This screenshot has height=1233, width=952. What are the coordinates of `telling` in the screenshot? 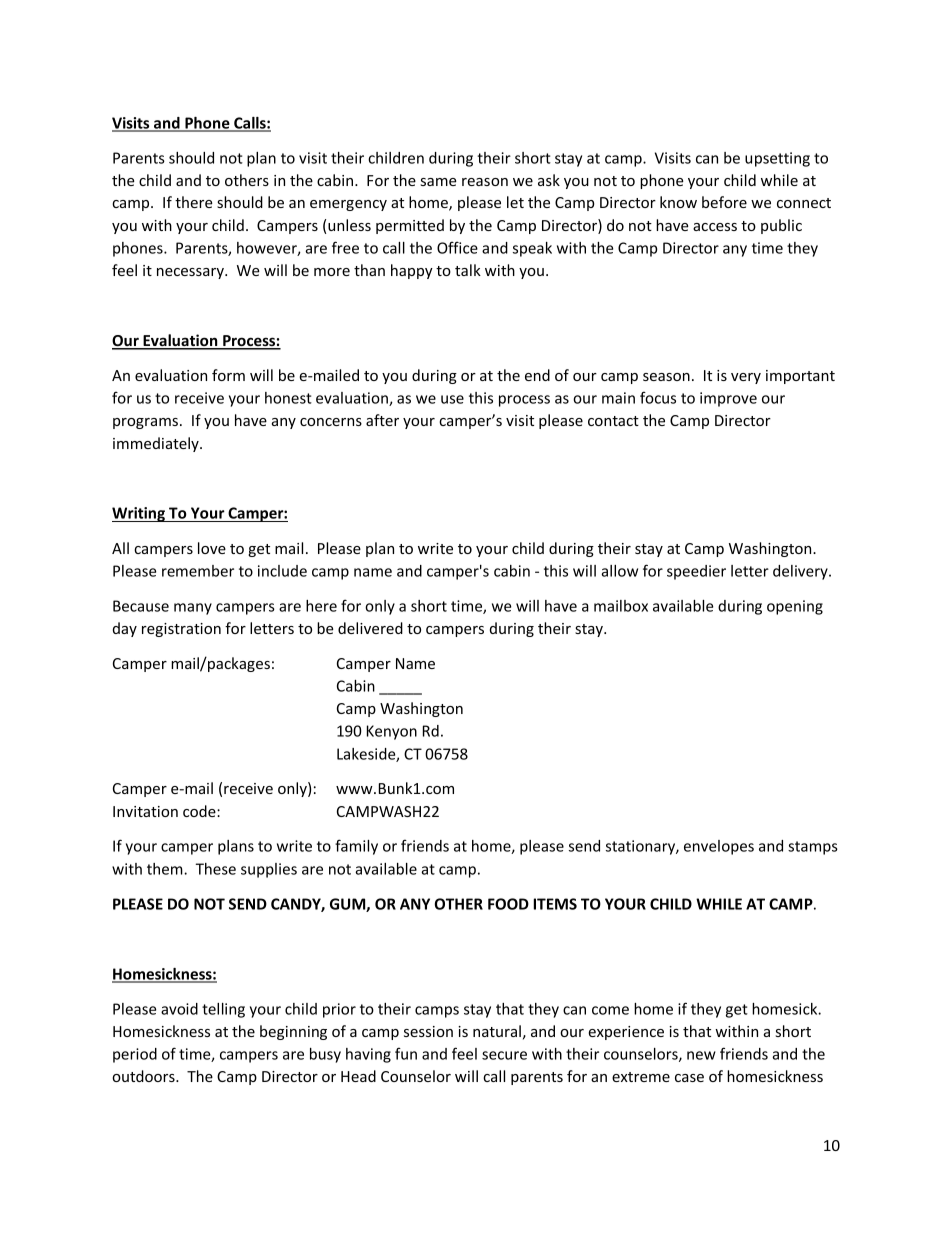 It's located at (223, 1010).
